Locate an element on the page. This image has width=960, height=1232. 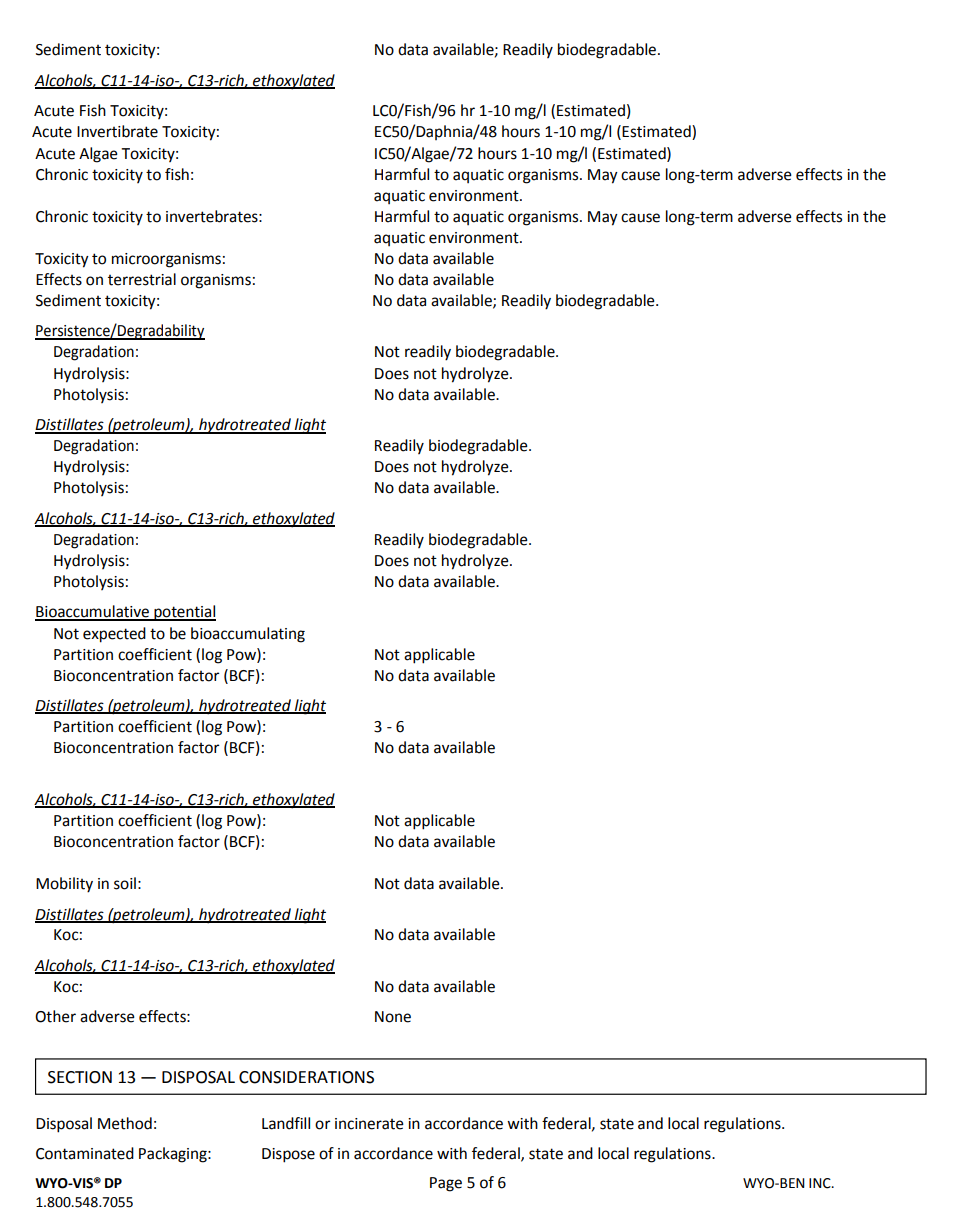
Bioaccumulative is located at coordinates (93, 612).
